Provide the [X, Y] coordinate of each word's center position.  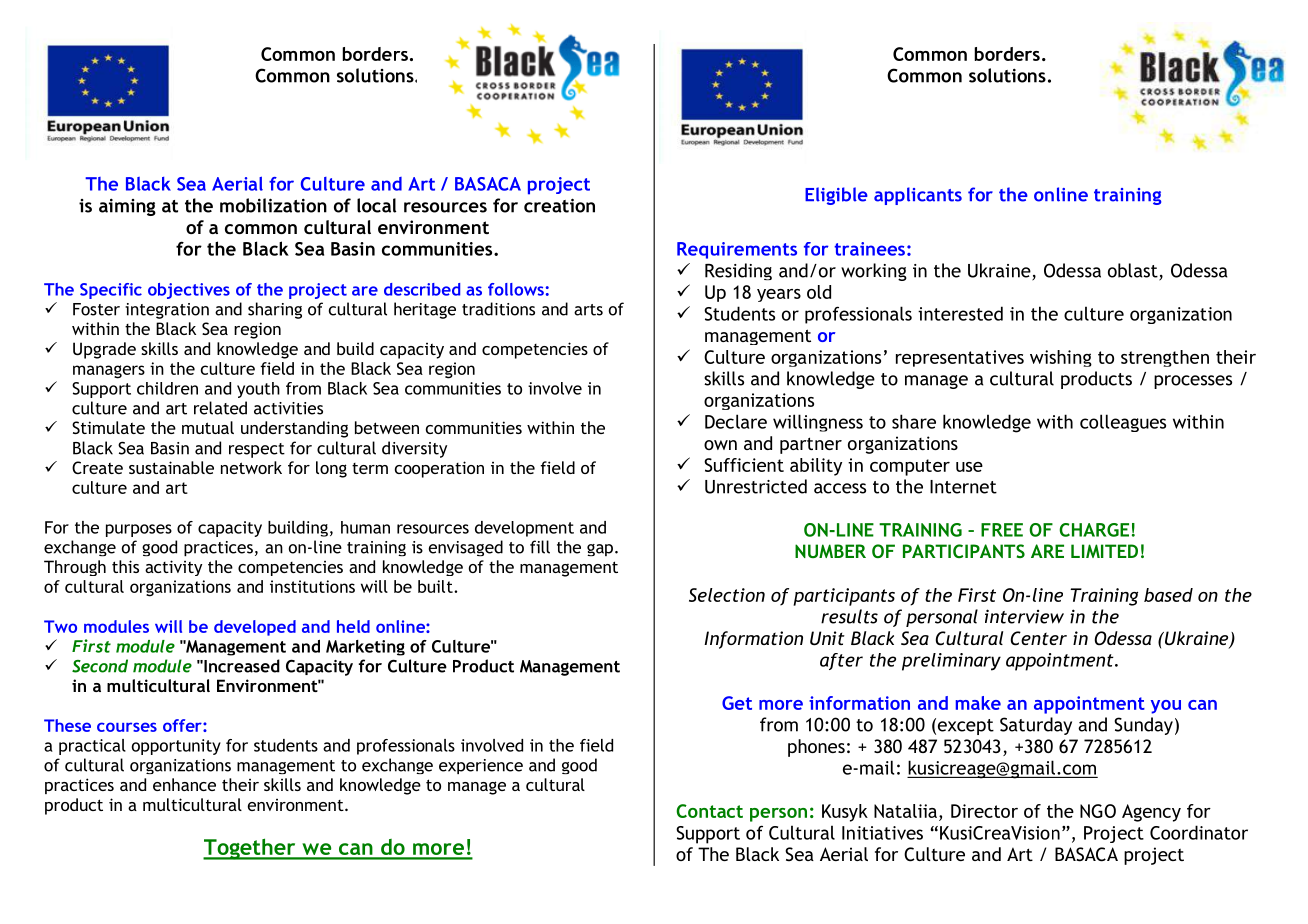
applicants [918, 196]
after [841, 661]
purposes [139, 530]
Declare [736, 421]
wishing [1061, 358]
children [167, 388]
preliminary [951, 662]
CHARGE [1094, 530]
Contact [709, 811]
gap [600, 550]
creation [559, 205]
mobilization [273, 205]
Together [250, 849]
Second [100, 666]
